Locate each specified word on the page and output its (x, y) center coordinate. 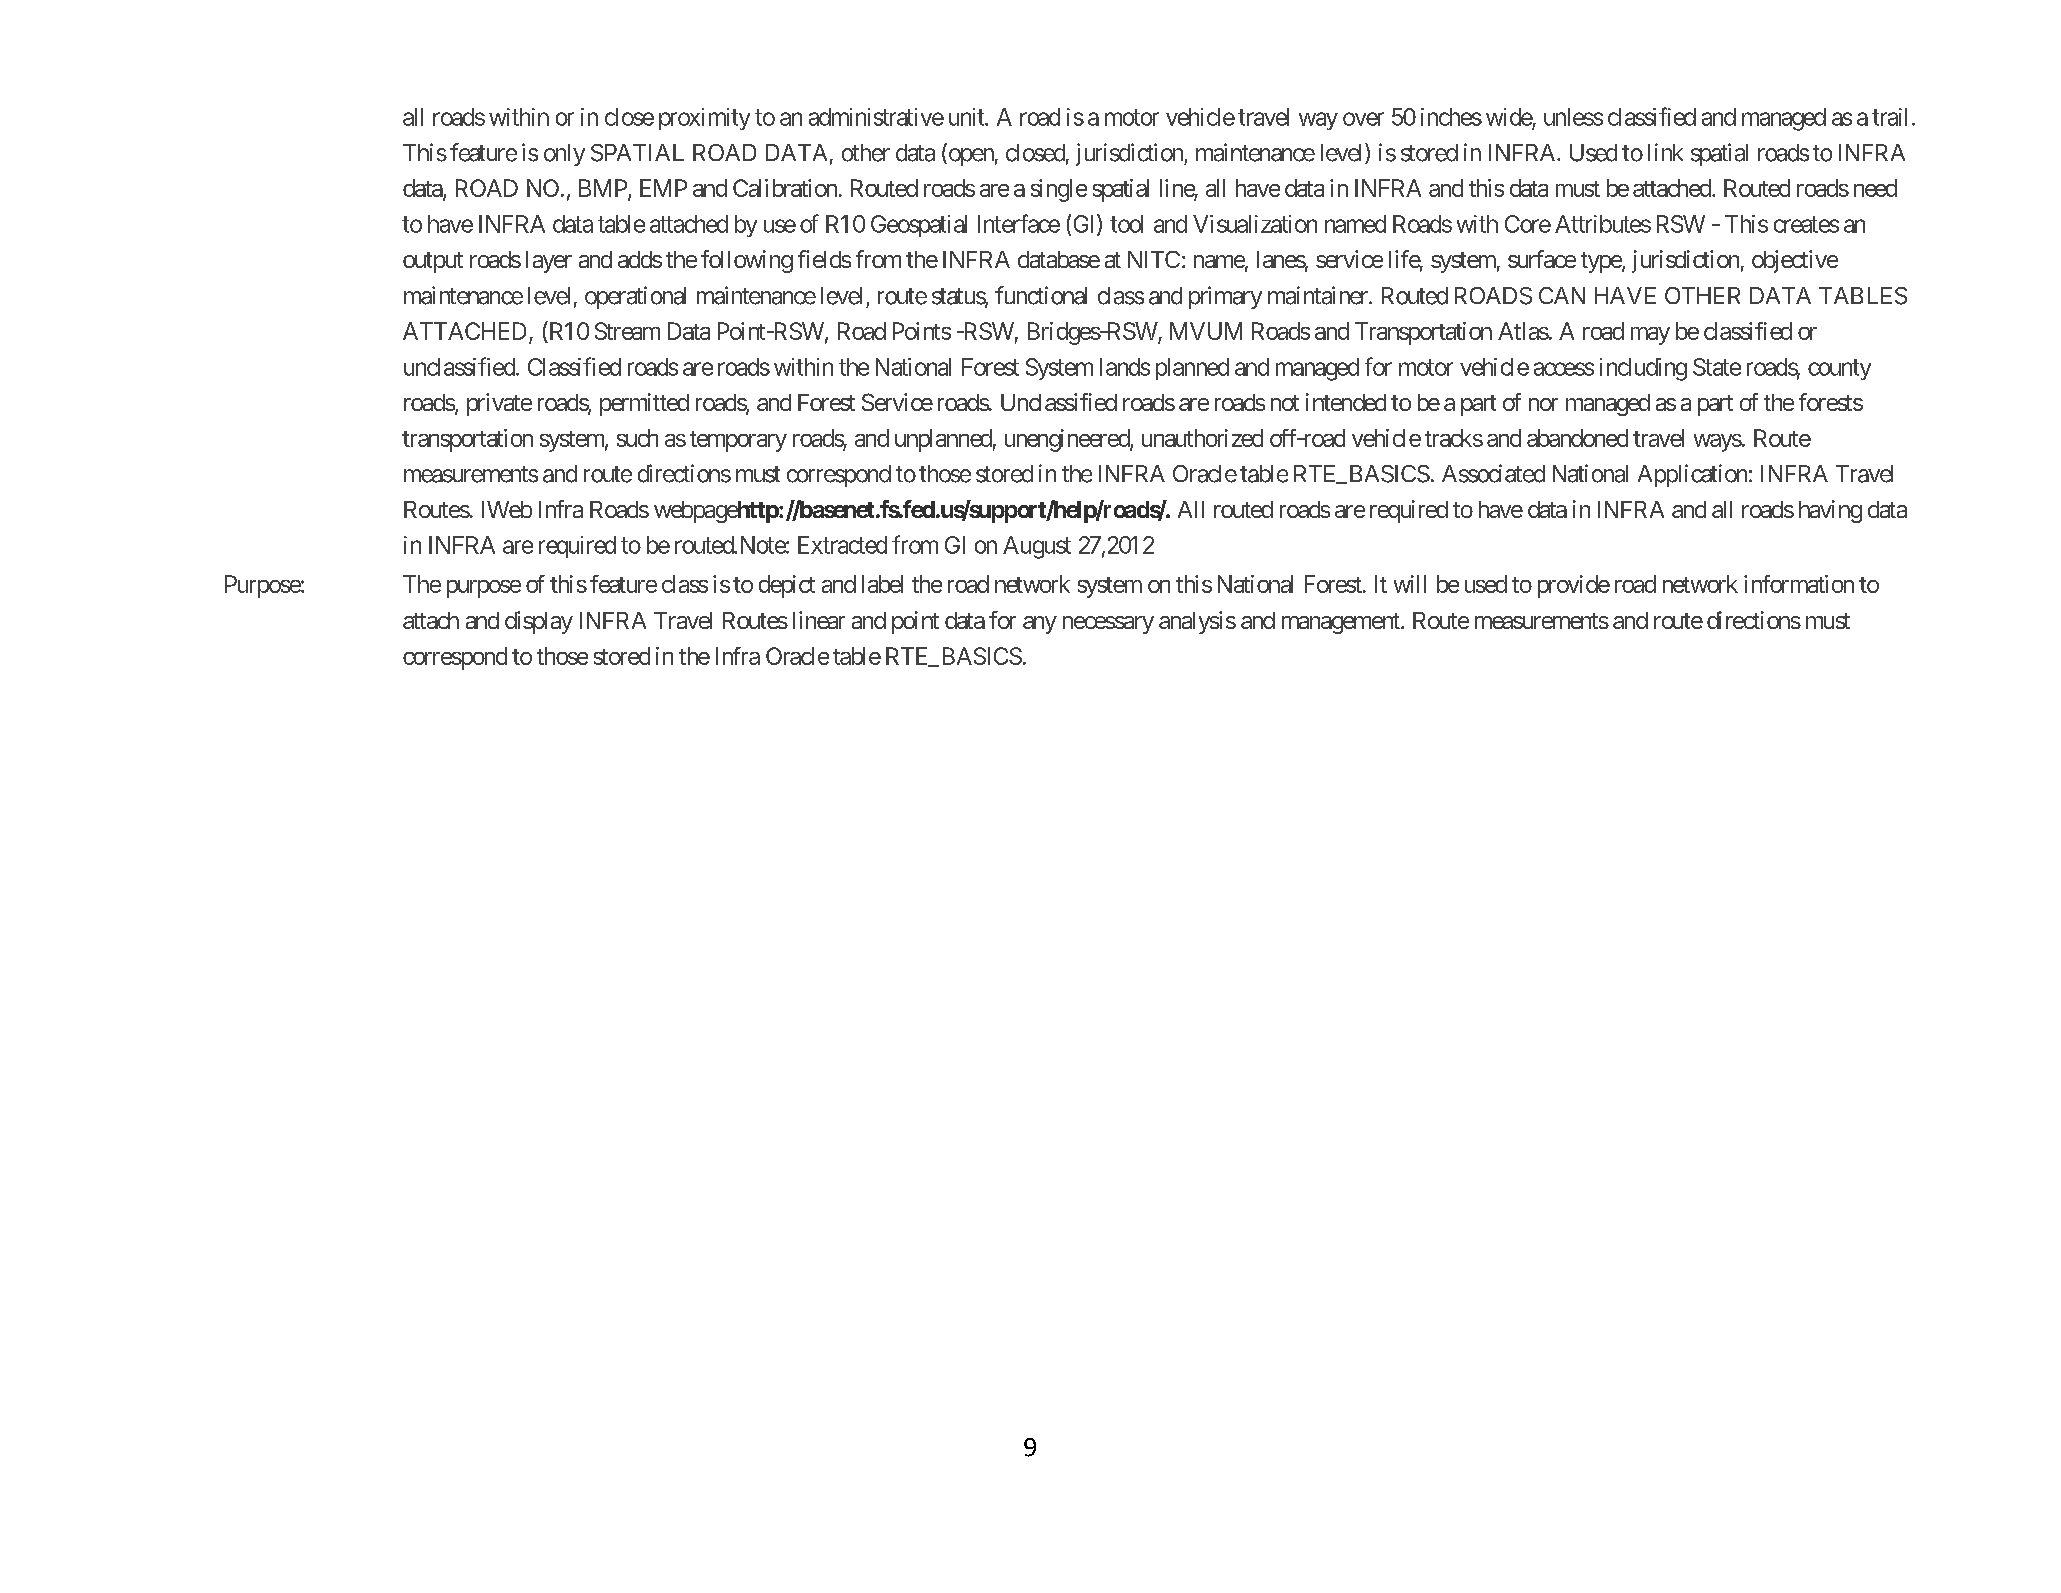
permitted (644, 404)
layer (549, 262)
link (1665, 152)
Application (1692, 475)
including (1643, 369)
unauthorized (1202, 438)
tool (1126, 224)
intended (1346, 402)
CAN (1562, 295)
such (637, 438)
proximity (704, 119)
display (539, 622)
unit (967, 117)
